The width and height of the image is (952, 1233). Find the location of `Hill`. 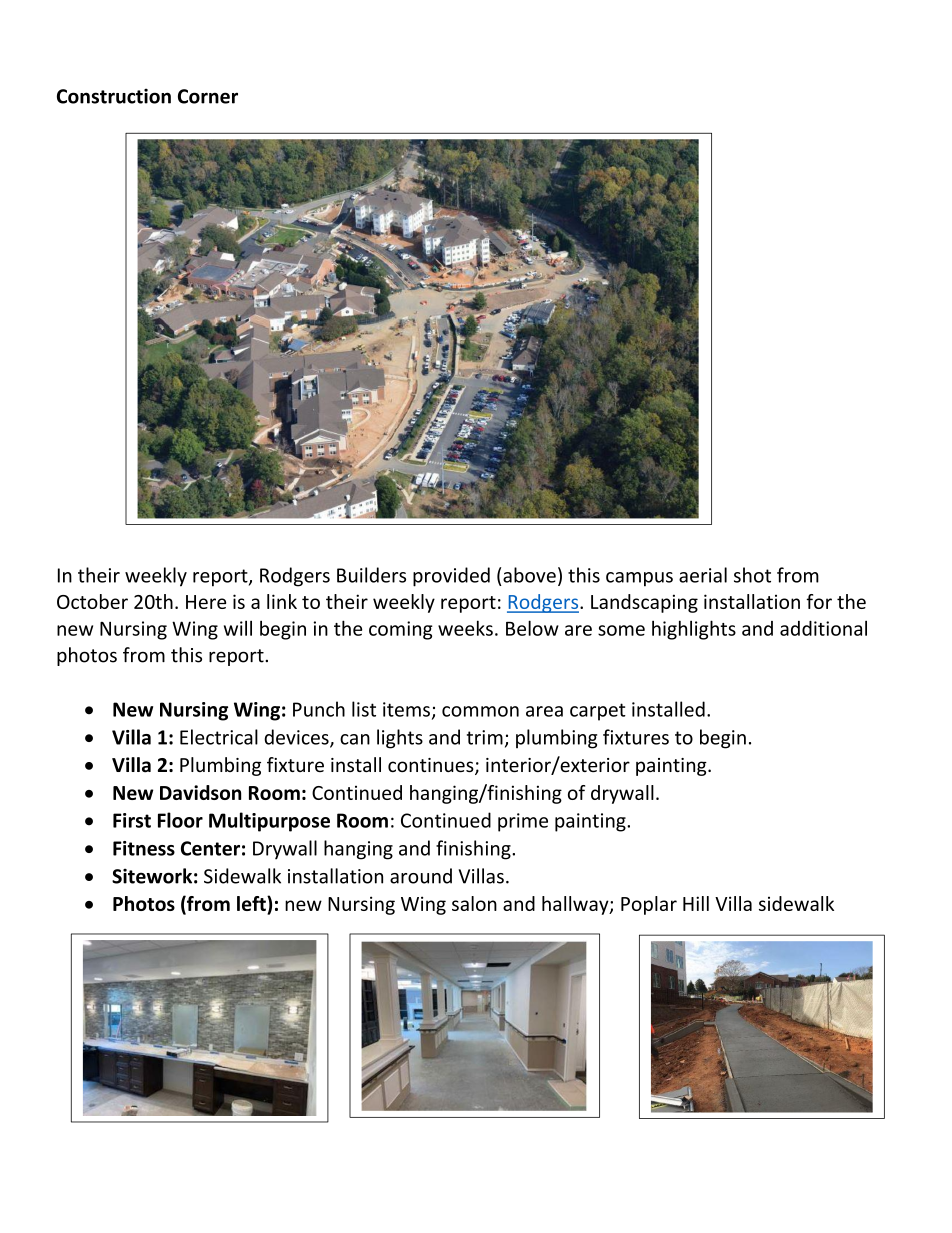

Hill is located at coordinates (696, 903).
